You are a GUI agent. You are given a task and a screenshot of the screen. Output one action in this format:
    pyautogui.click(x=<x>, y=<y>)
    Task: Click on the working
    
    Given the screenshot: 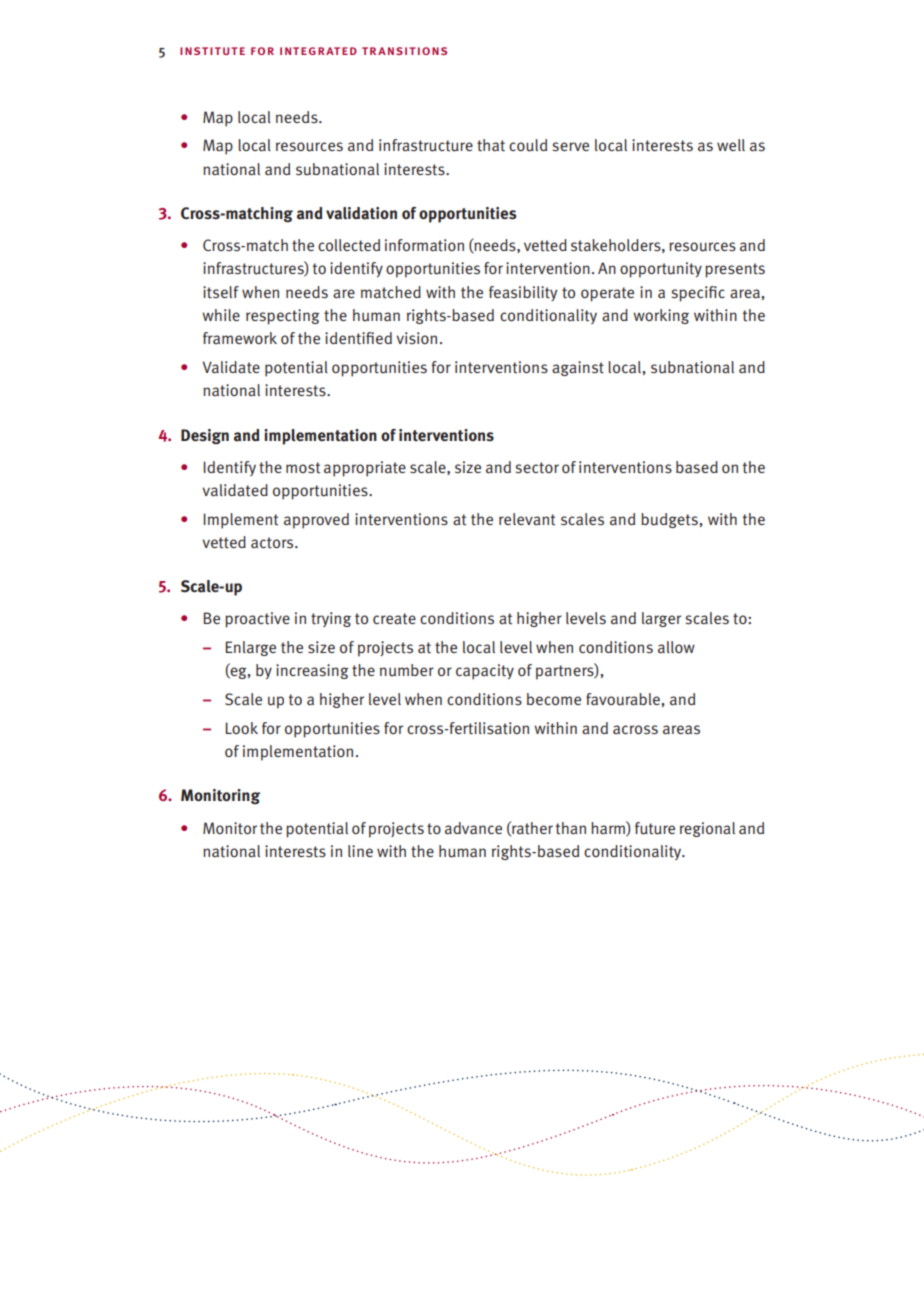 What is the action you would take?
    pyautogui.click(x=661, y=316)
